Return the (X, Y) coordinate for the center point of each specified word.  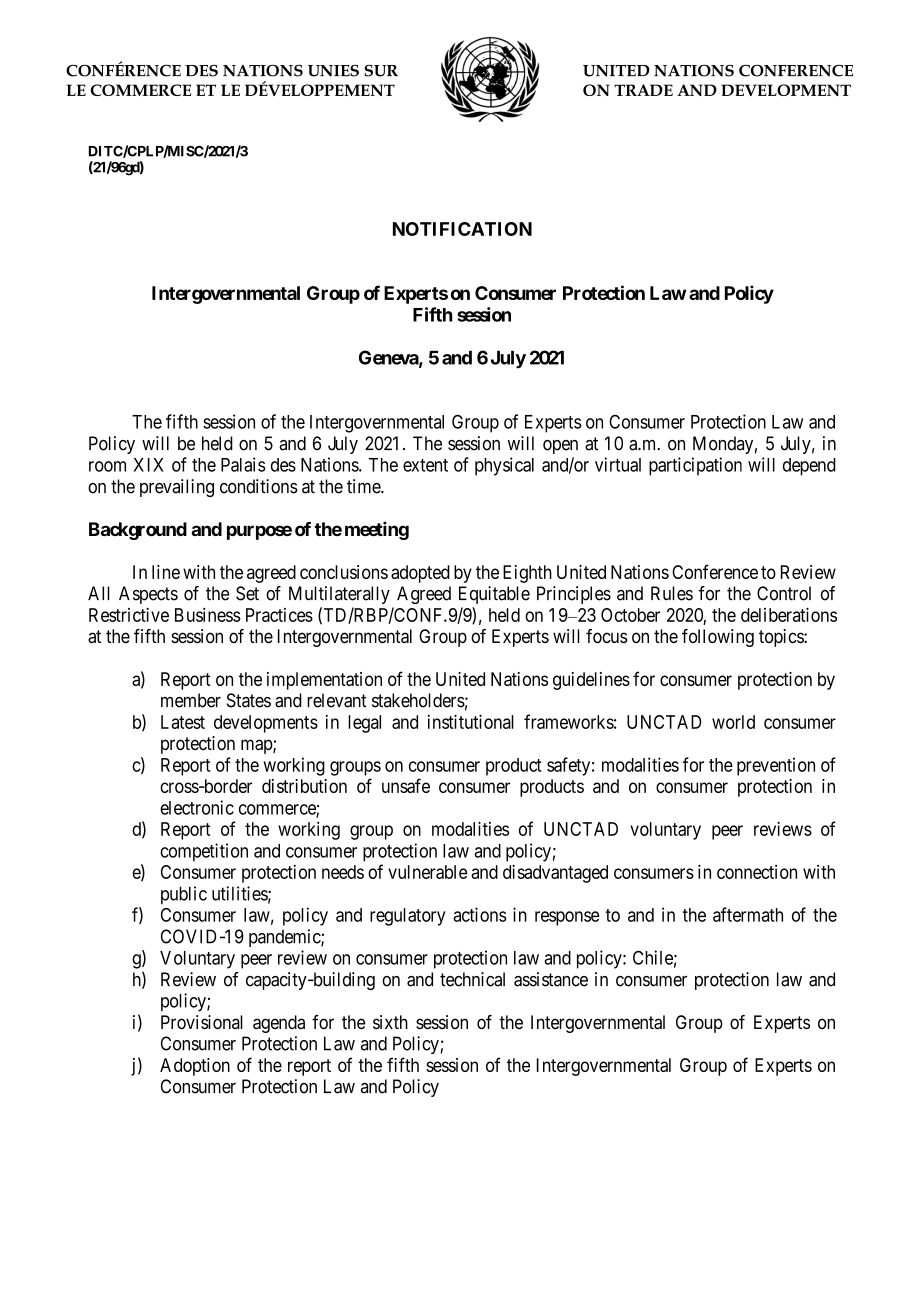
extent (425, 465)
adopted (420, 574)
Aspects (148, 595)
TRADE (643, 90)
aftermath (748, 914)
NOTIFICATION (462, 229)
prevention (776, 766)
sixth (390, 1022)
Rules (672, 593)
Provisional (202, 1022)
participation (695, 466)
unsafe (406, 785)
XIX (148, 465)
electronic (197, 807)
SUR (381, 70)
